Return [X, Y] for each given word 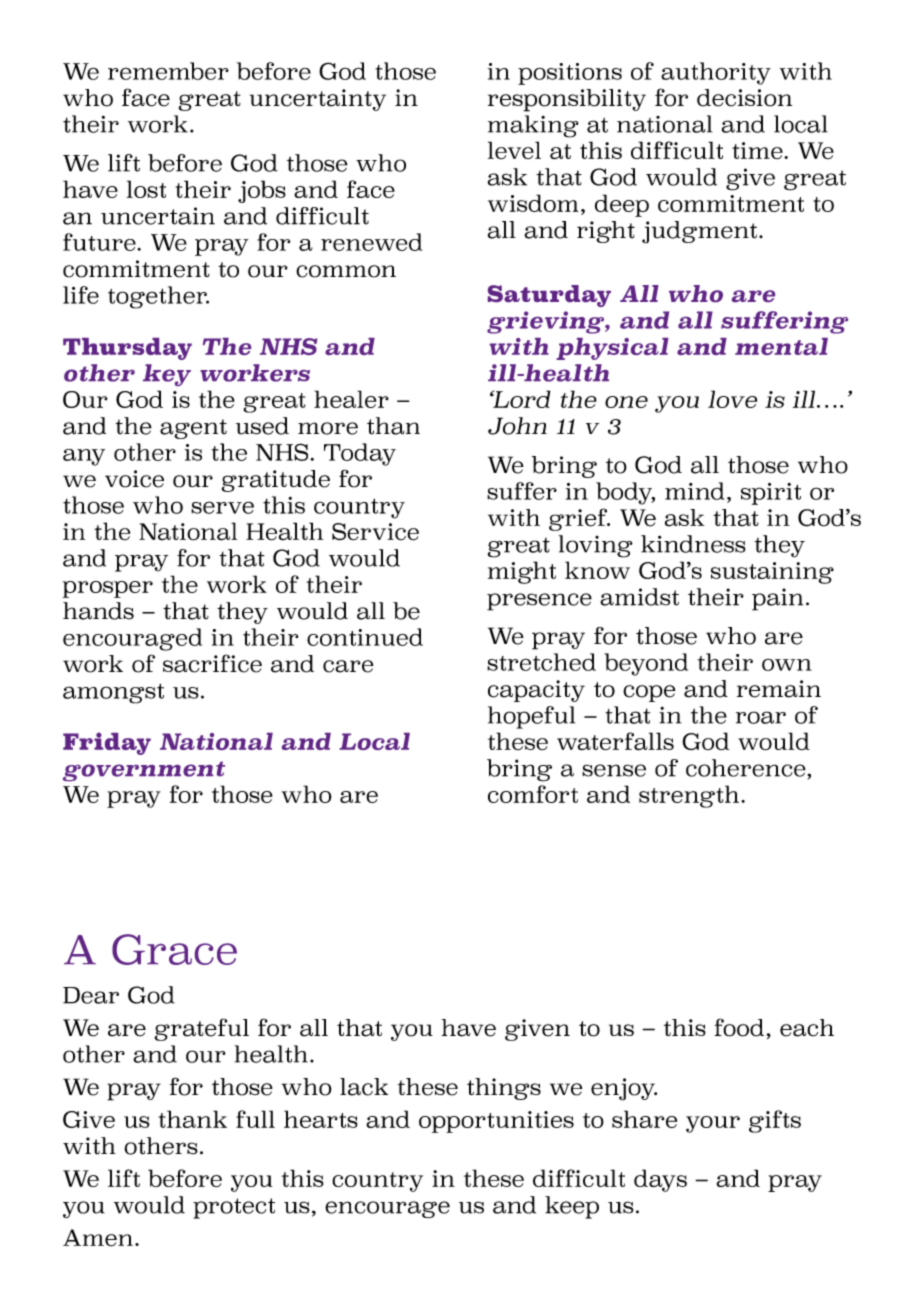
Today [360, 454]
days [660, 1180]
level [514, 150]
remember [168, 71]
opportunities [496, 1122]
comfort [533, 794]
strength [689, 796]
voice [134, 479]
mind [695, 491]
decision [744, 98]
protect [234, 1208]
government [144, 771]
